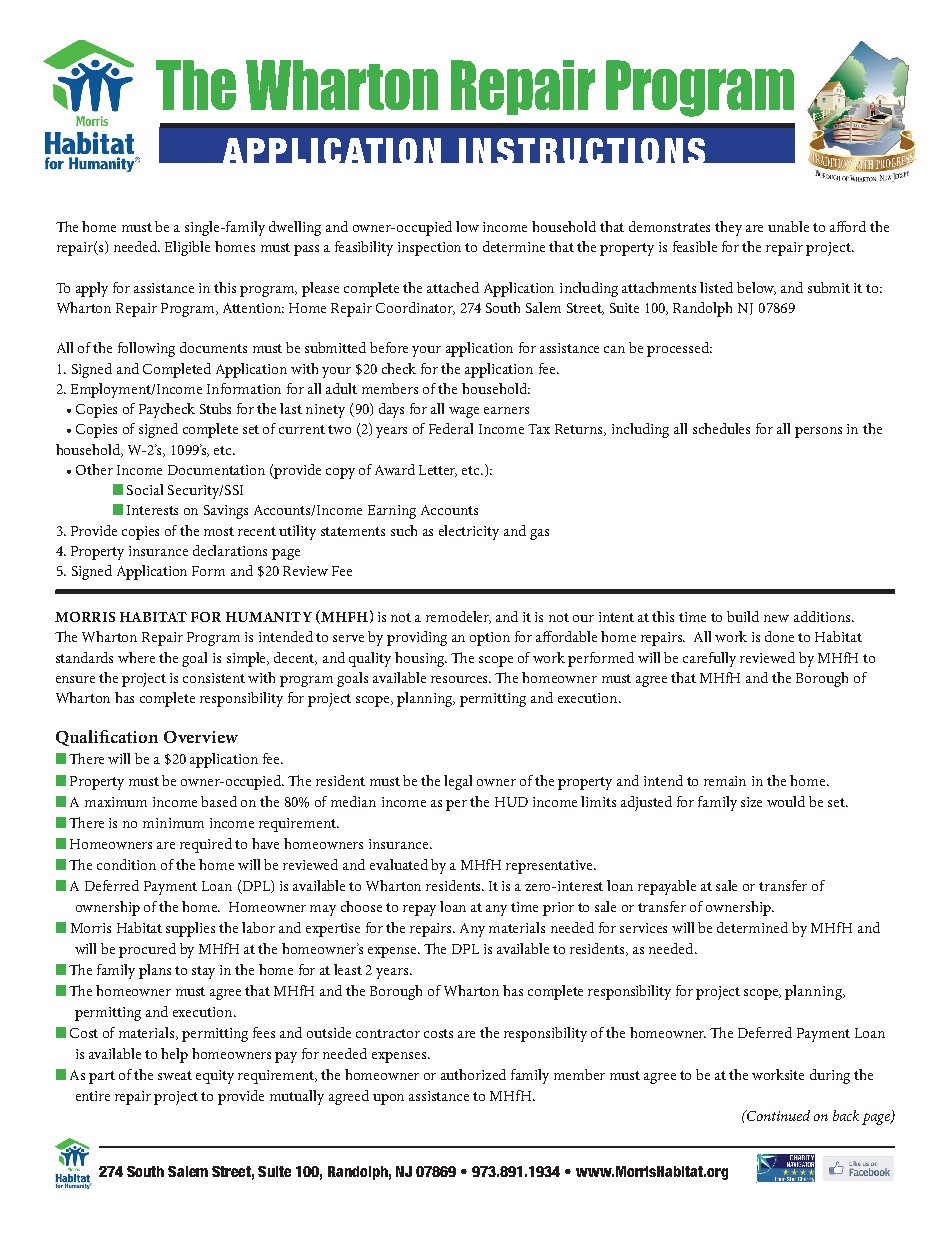 Image resolution: width=952 pixels, height=1233 pixels. What do you see at coordinates (458, 782) in the screenshot?
I see `legal` at bounding box center [458, 782].
